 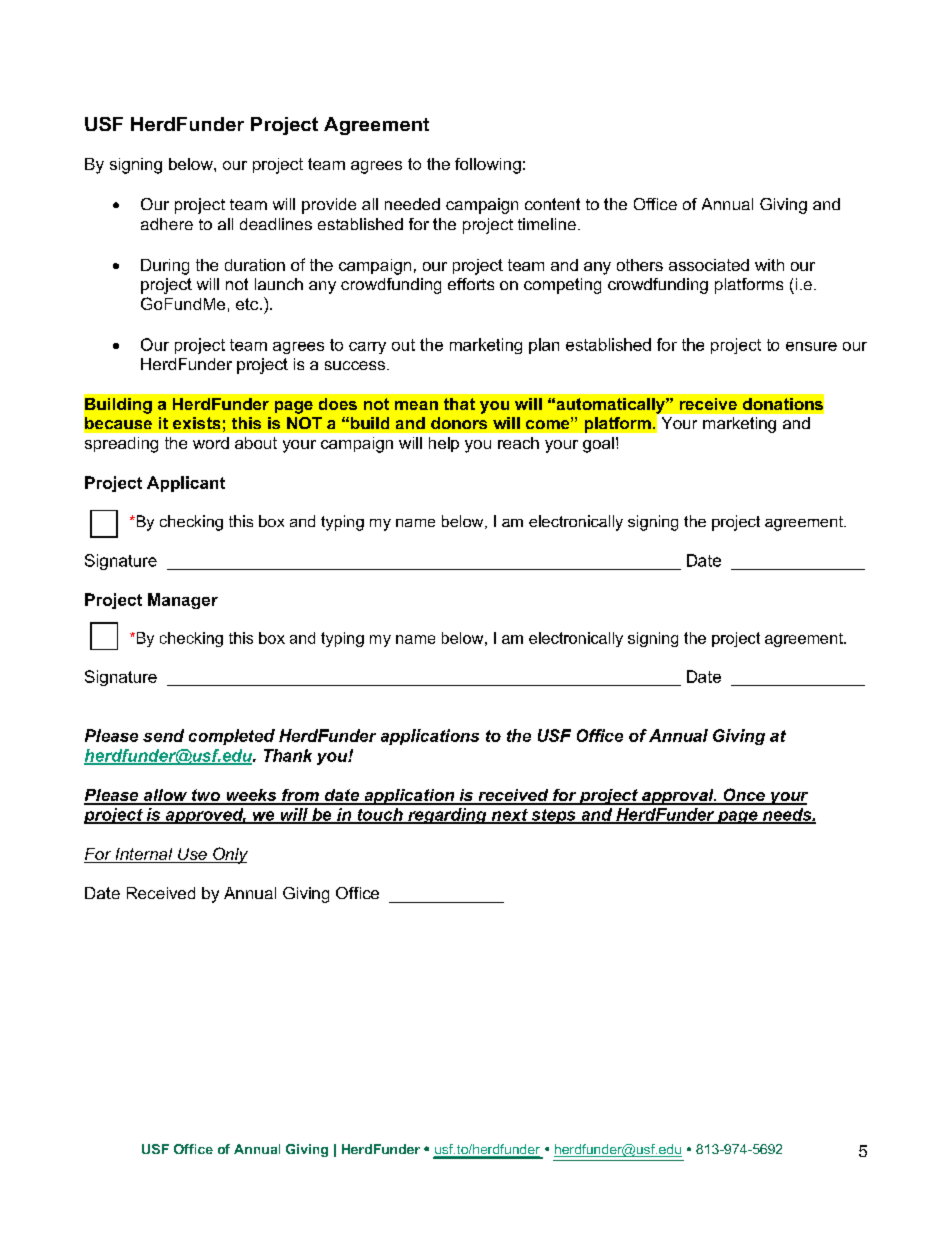 I want to click on following, so click(x=488, y=166).
